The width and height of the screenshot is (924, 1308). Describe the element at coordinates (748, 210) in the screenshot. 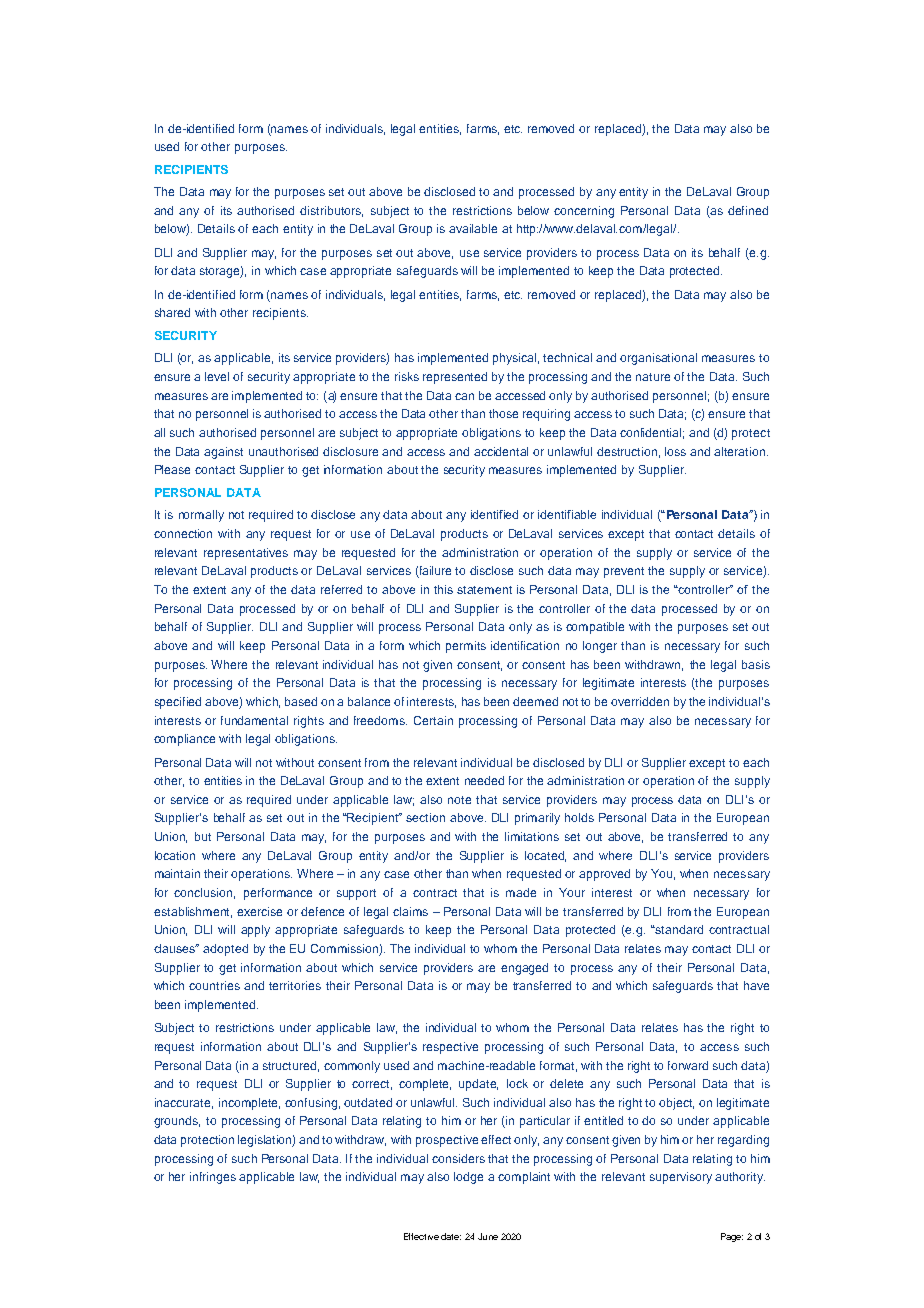

I see `defined` at that location.
